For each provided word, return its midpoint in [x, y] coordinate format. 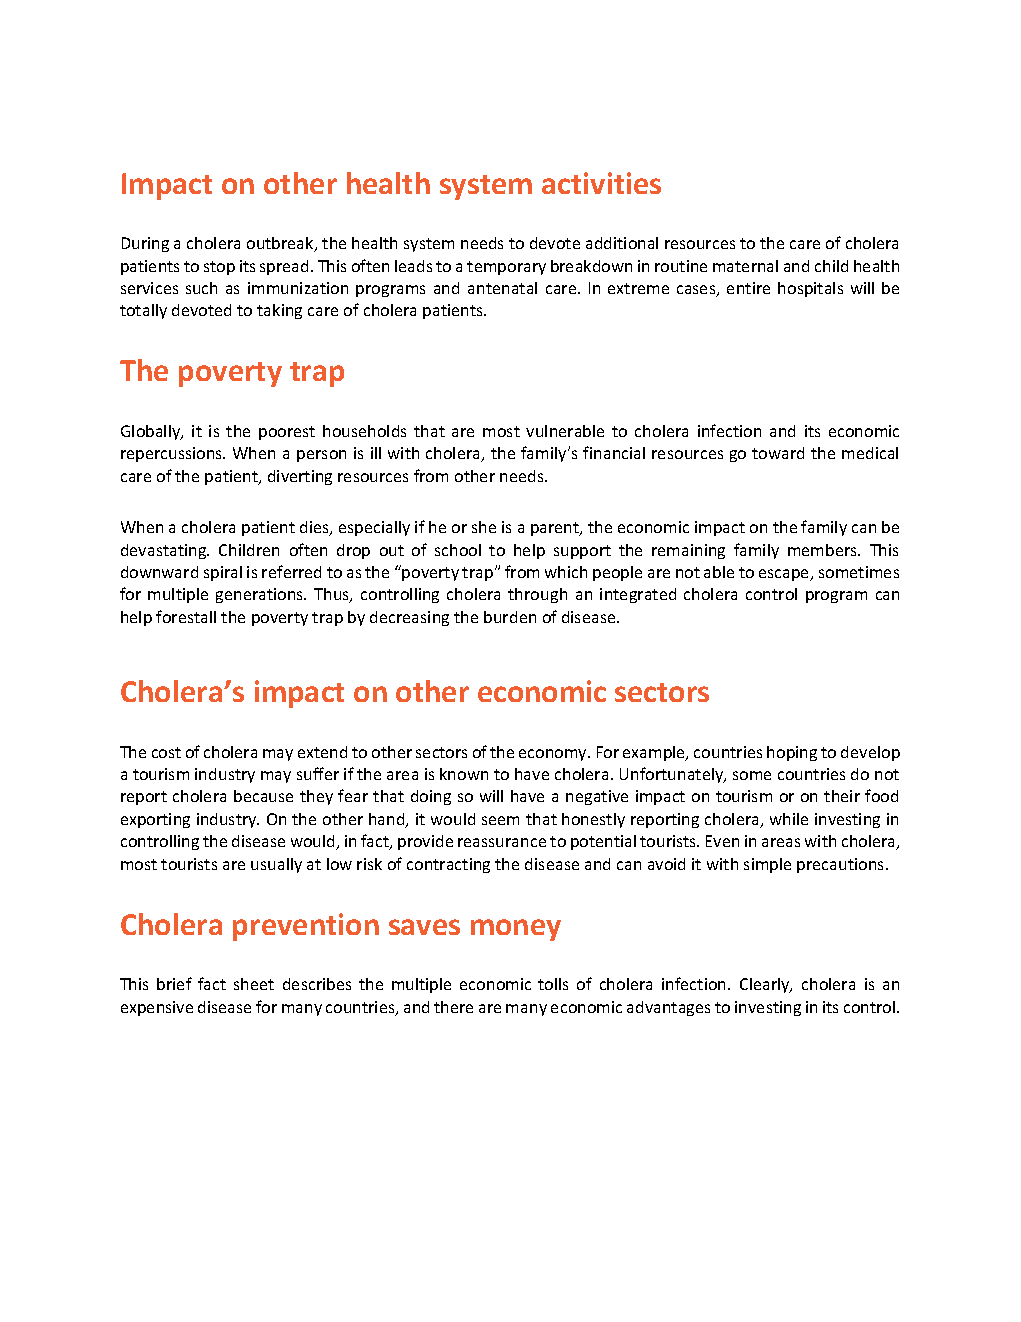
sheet [254, 984]
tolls [553, 984]
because [263, 796]
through [537, 595]
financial [614, 452]
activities [601, 183]
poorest [287, 433]
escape [785, 575]
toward [778, 453]
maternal [745, 266]
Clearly [766, 985]
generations [261, 595]
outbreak [281, 244]
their [842, 796]
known [464, 774]
